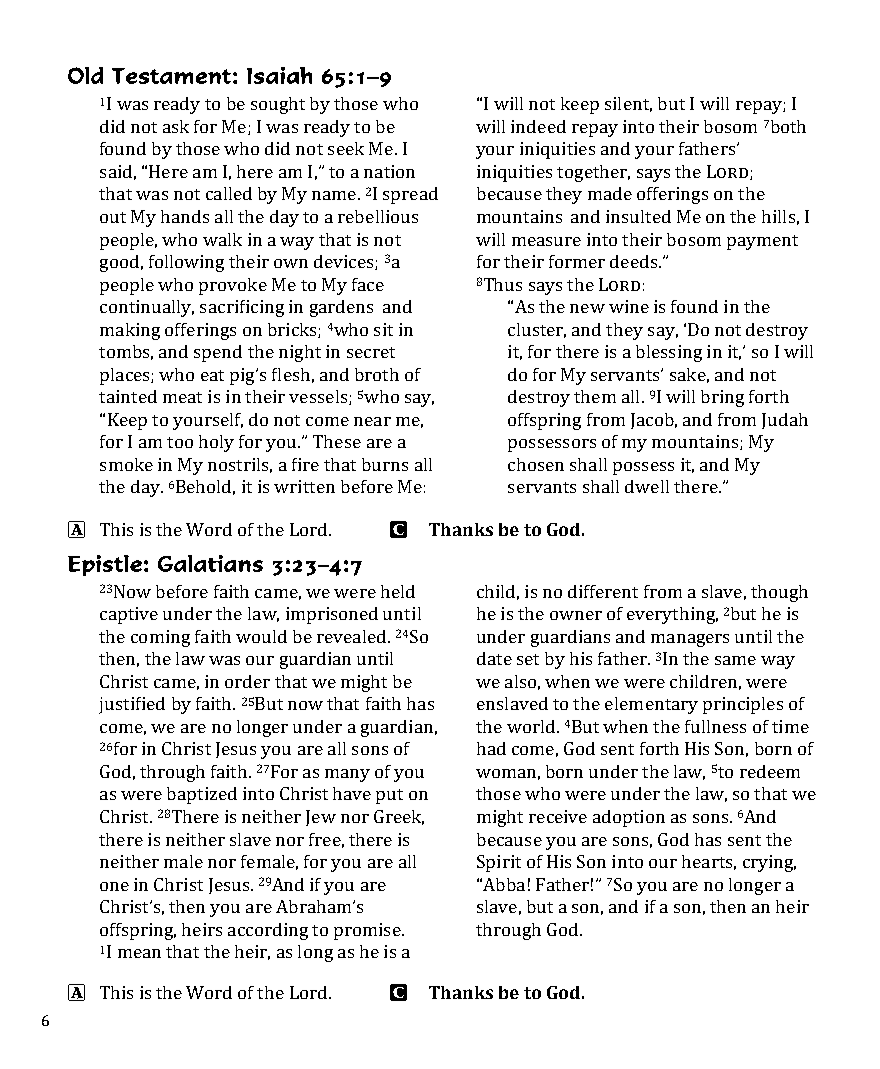  I want to click on meat, so click(182, 397).
